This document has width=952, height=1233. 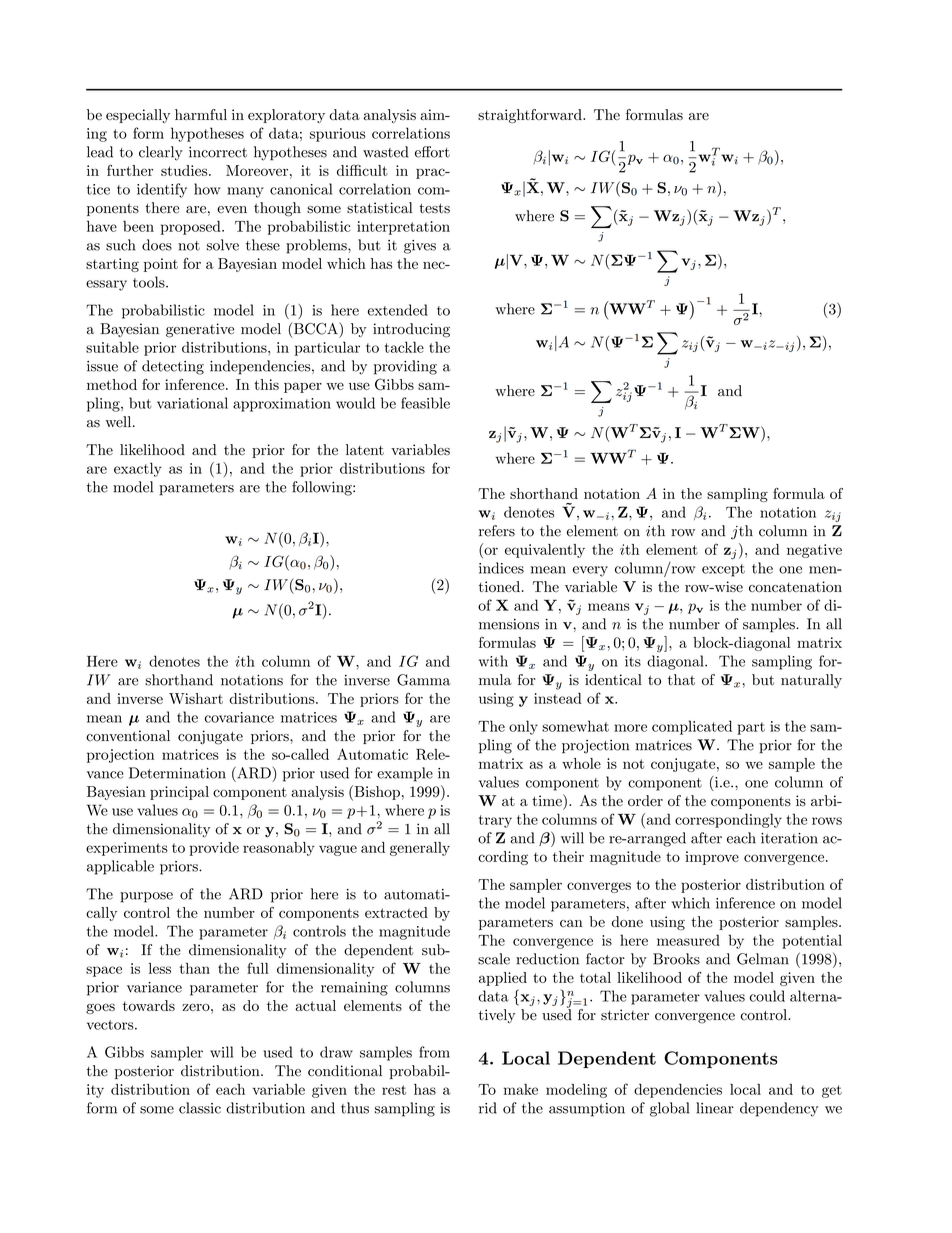 What do you see at coordinates (425, 403) in the document?
I see `feasible` at bounding box center [425, 403].
